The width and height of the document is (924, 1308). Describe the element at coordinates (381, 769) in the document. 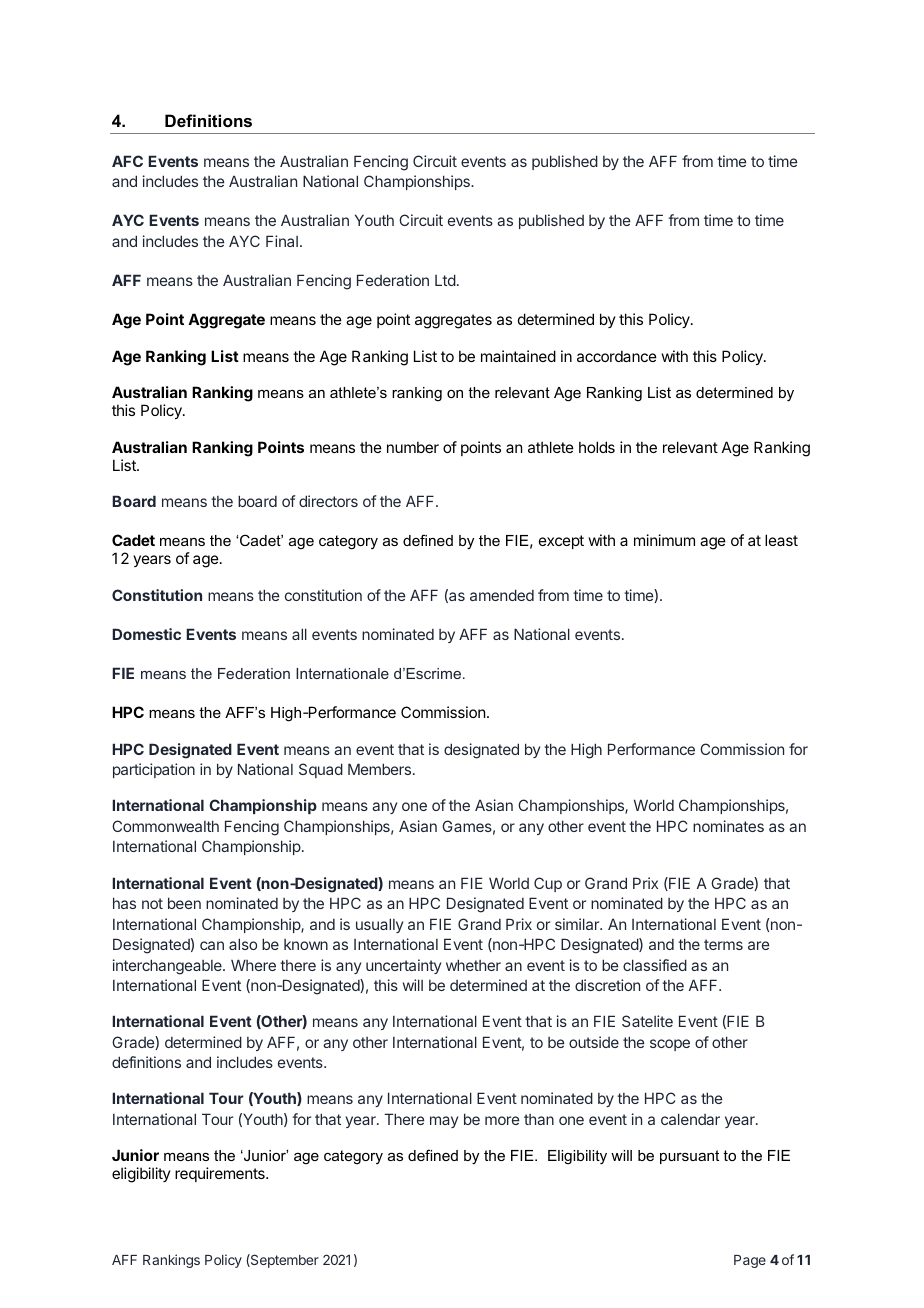

I see `Members` at that location.
